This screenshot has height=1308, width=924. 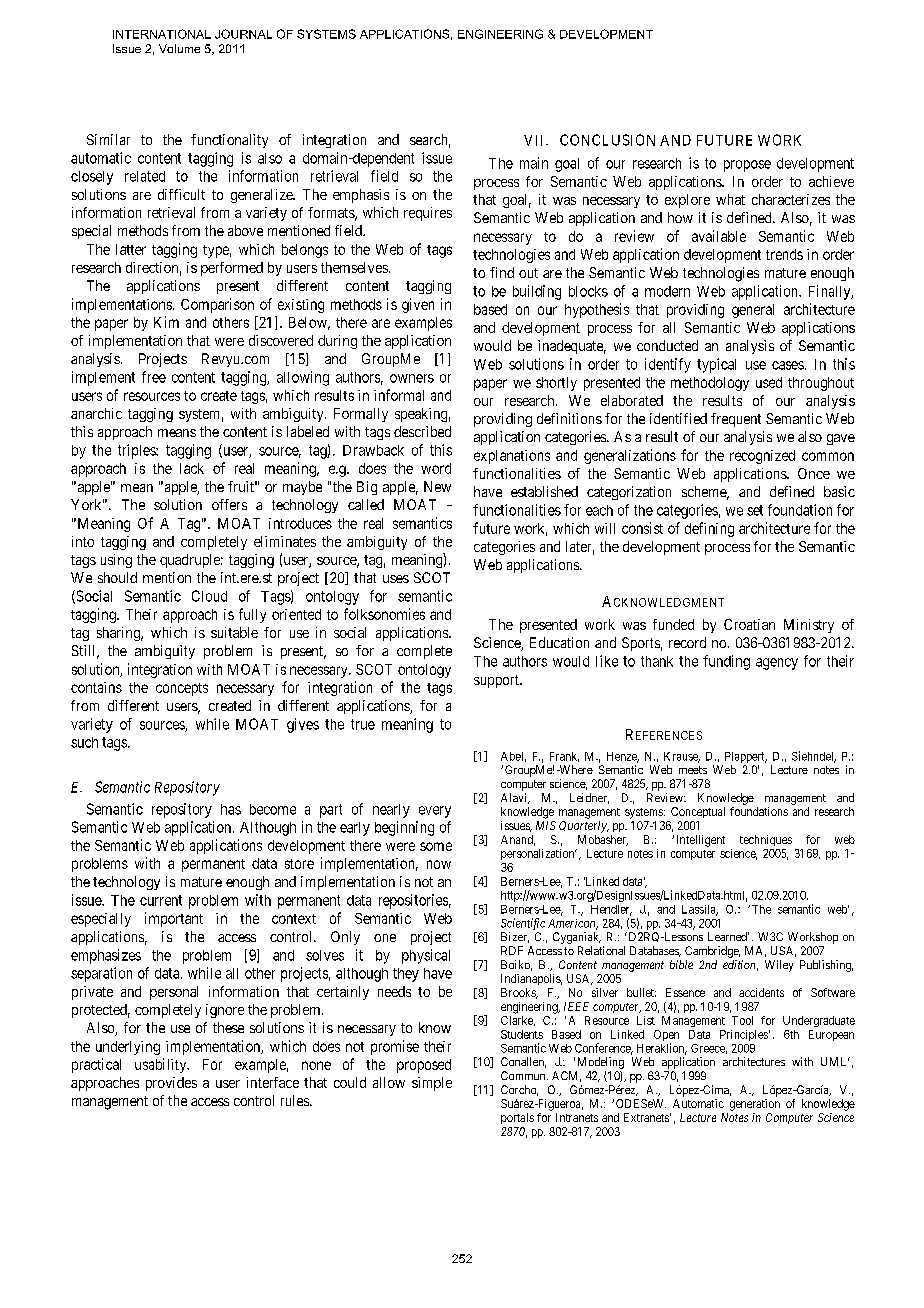 What do you see at coordinates (749, 624) in the screenshot?
I see `Croatian` at bounding box center [749, 624].
